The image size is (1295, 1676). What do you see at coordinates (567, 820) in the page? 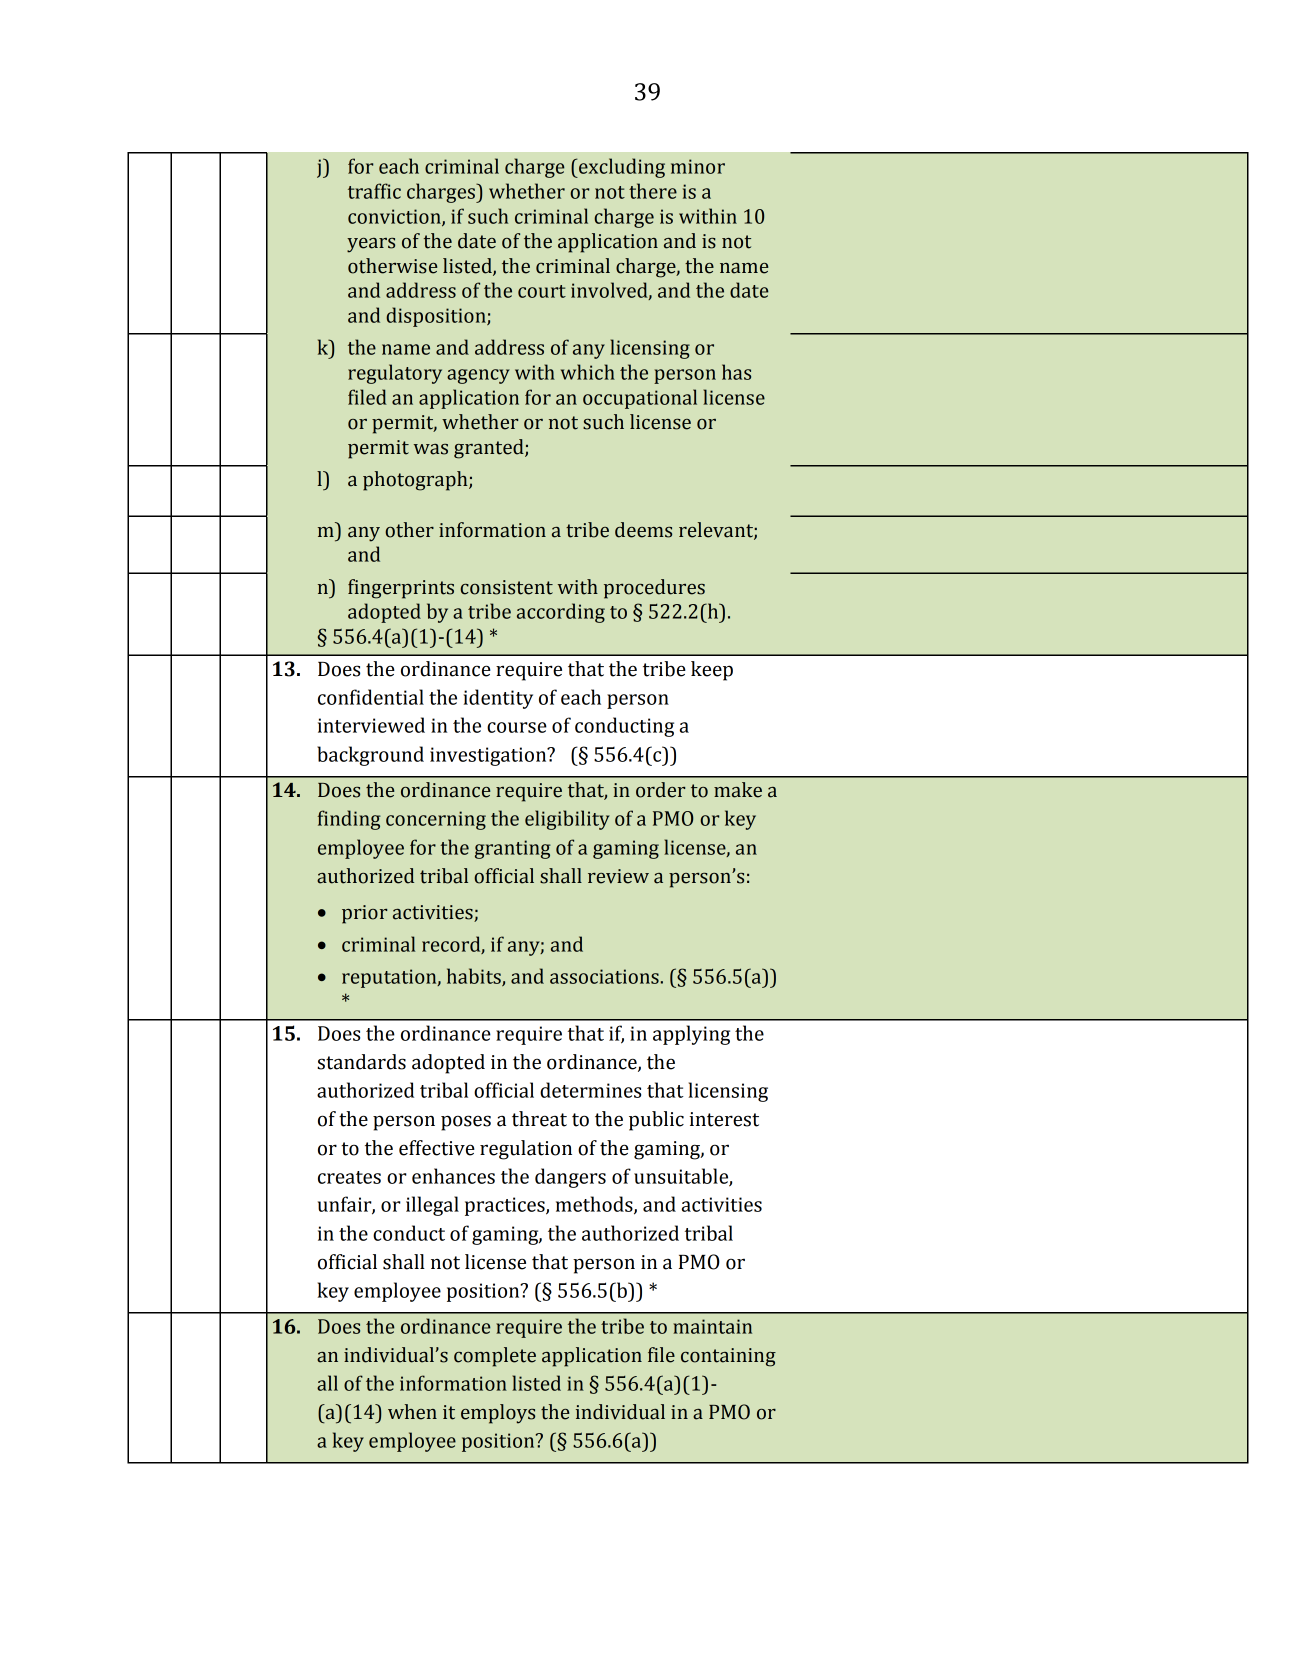
I see `eligibility` at bounding box center [567, 820].
